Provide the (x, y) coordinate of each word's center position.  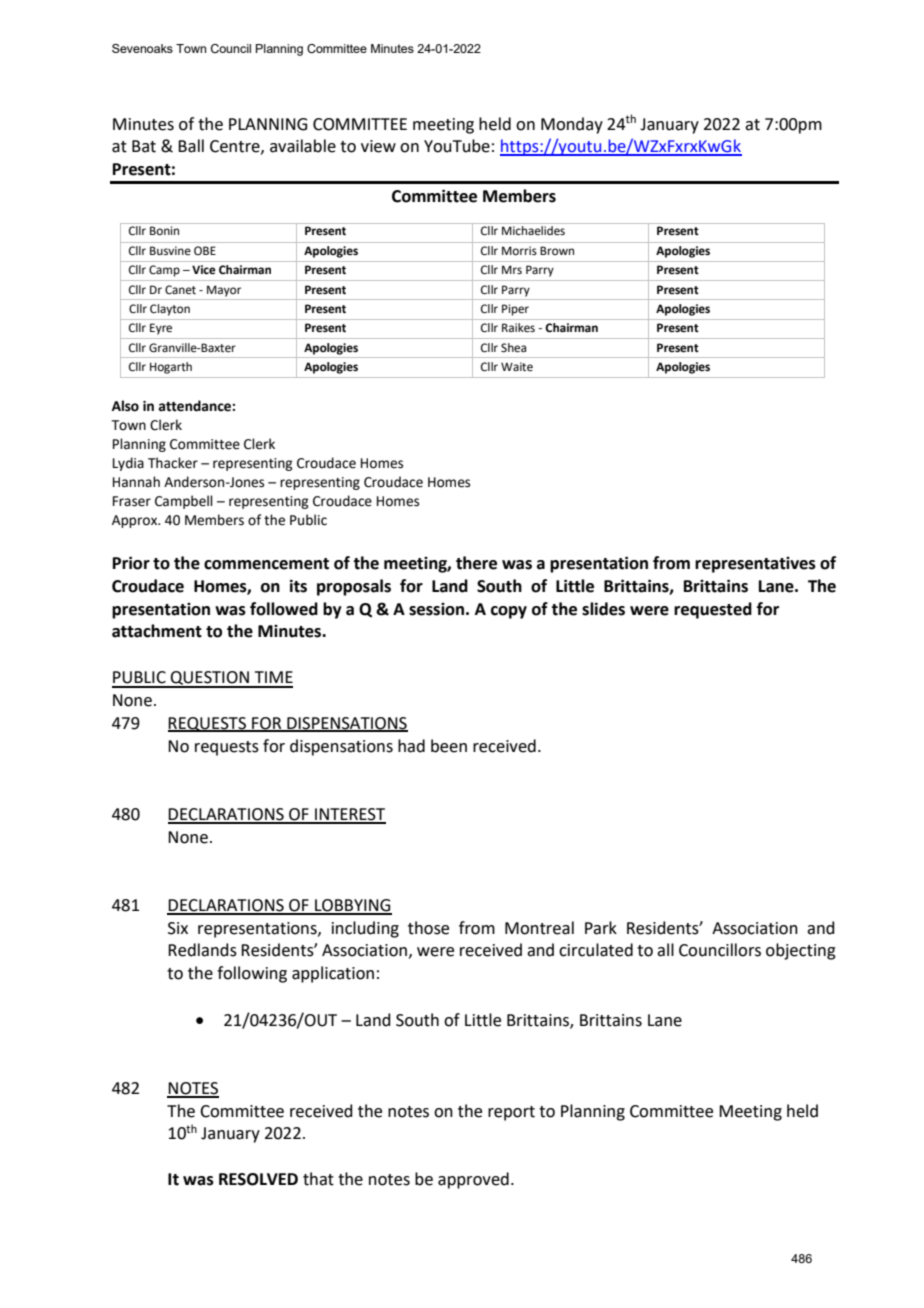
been (449, 746)
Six (178, 928)
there (476, 563)
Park (601, 928)
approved (473, 1180)
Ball (191, 146)
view (378, 146)
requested (713, 610)
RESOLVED (258, 1179)
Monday (572, 125)
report (511, 1113)
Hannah (136, 482)
